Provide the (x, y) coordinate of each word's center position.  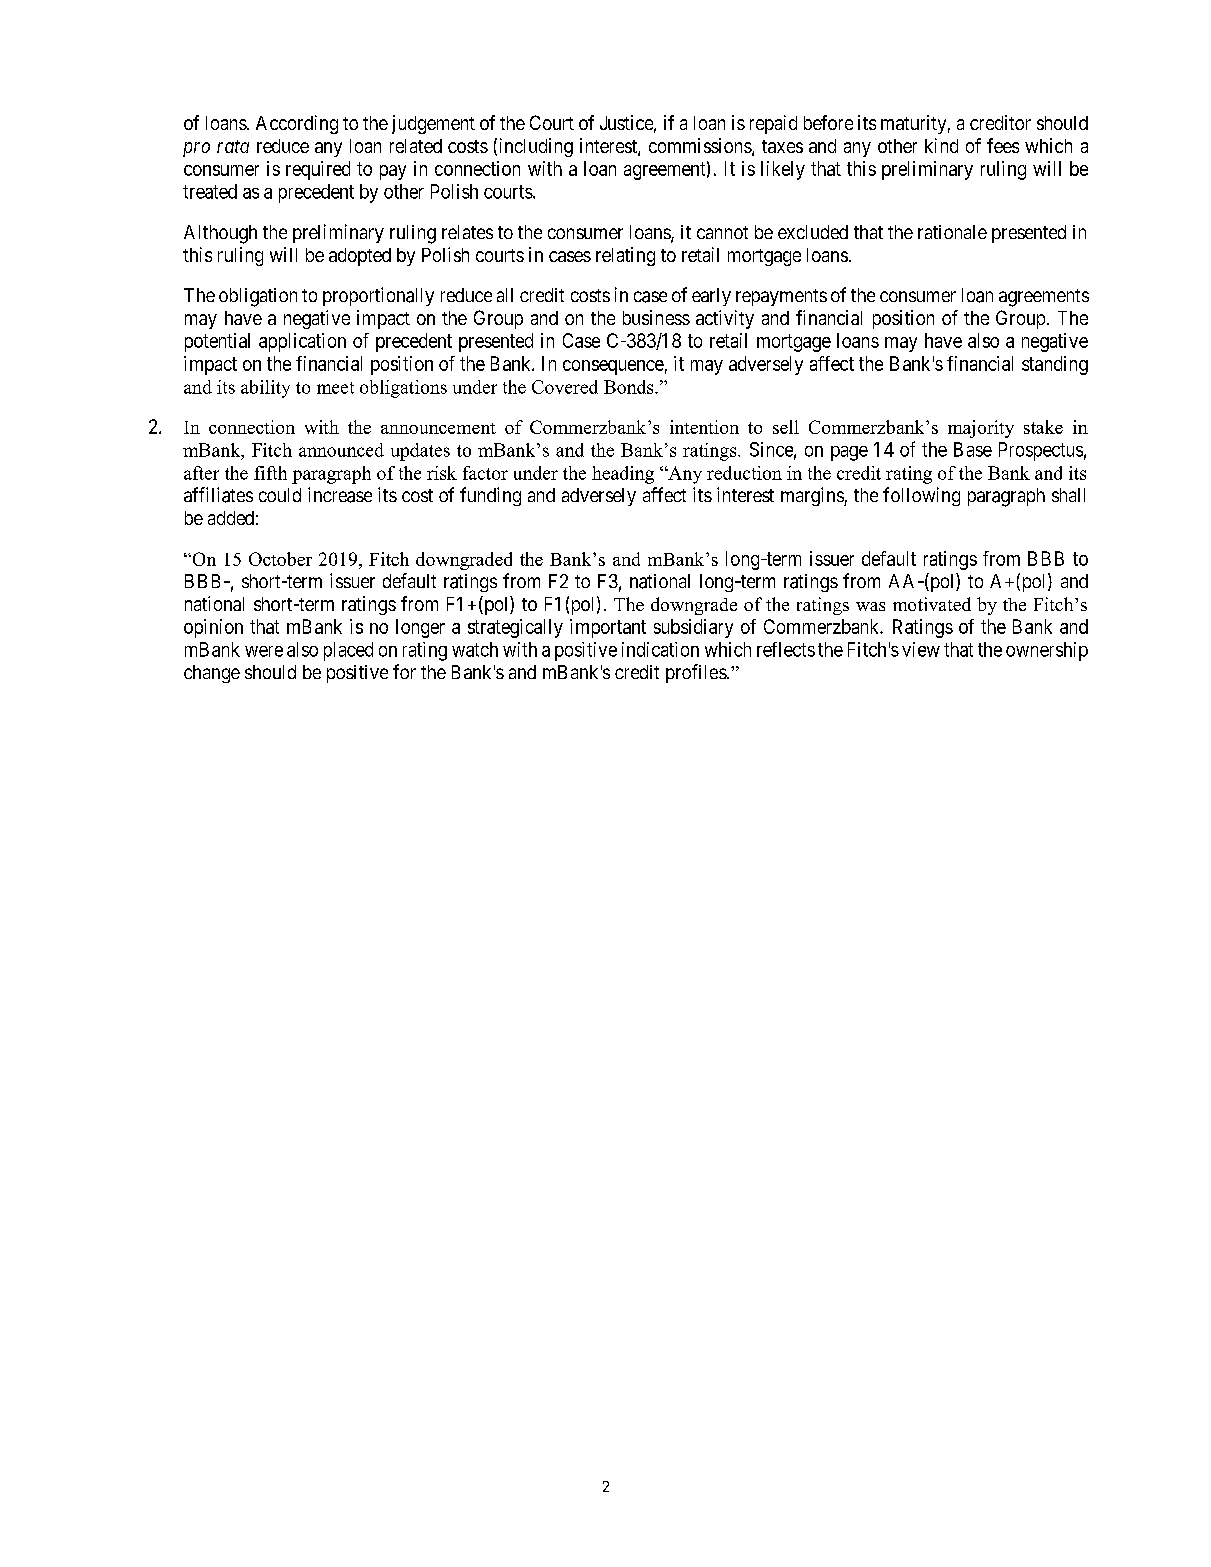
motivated (932, 604)
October (280, 559)
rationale (952, 232)
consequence (613, 367)
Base (973, 449)
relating (625, 256)
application (302, 342)
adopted (360, 257)
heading (623, 475)
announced (341, 450)
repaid (773, 124)
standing (1055, 365)
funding (490, 496)
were (264, 651)
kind (941, 145)
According (297, 124)
